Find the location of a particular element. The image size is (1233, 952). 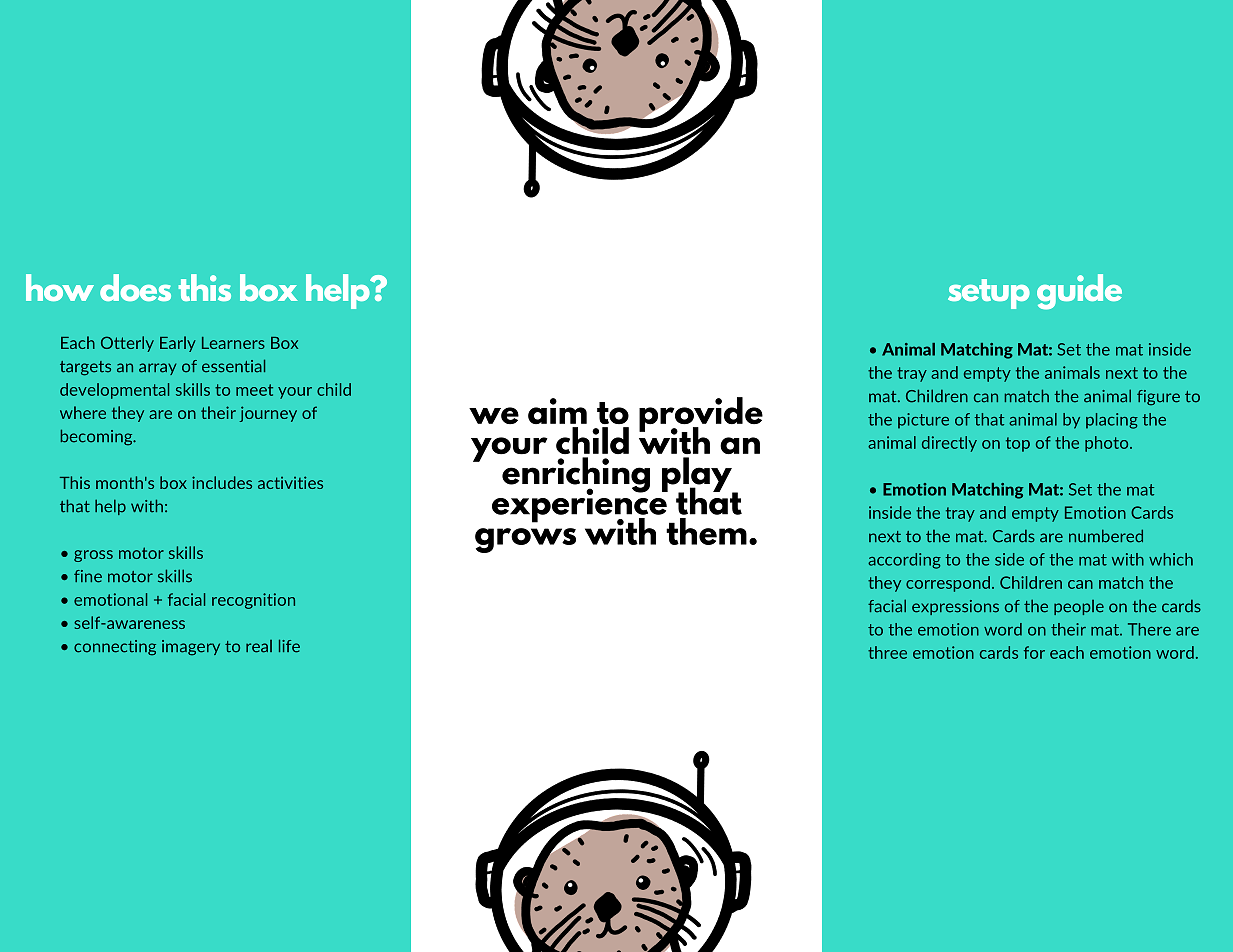

provide is located at coordinates (701, 415).
